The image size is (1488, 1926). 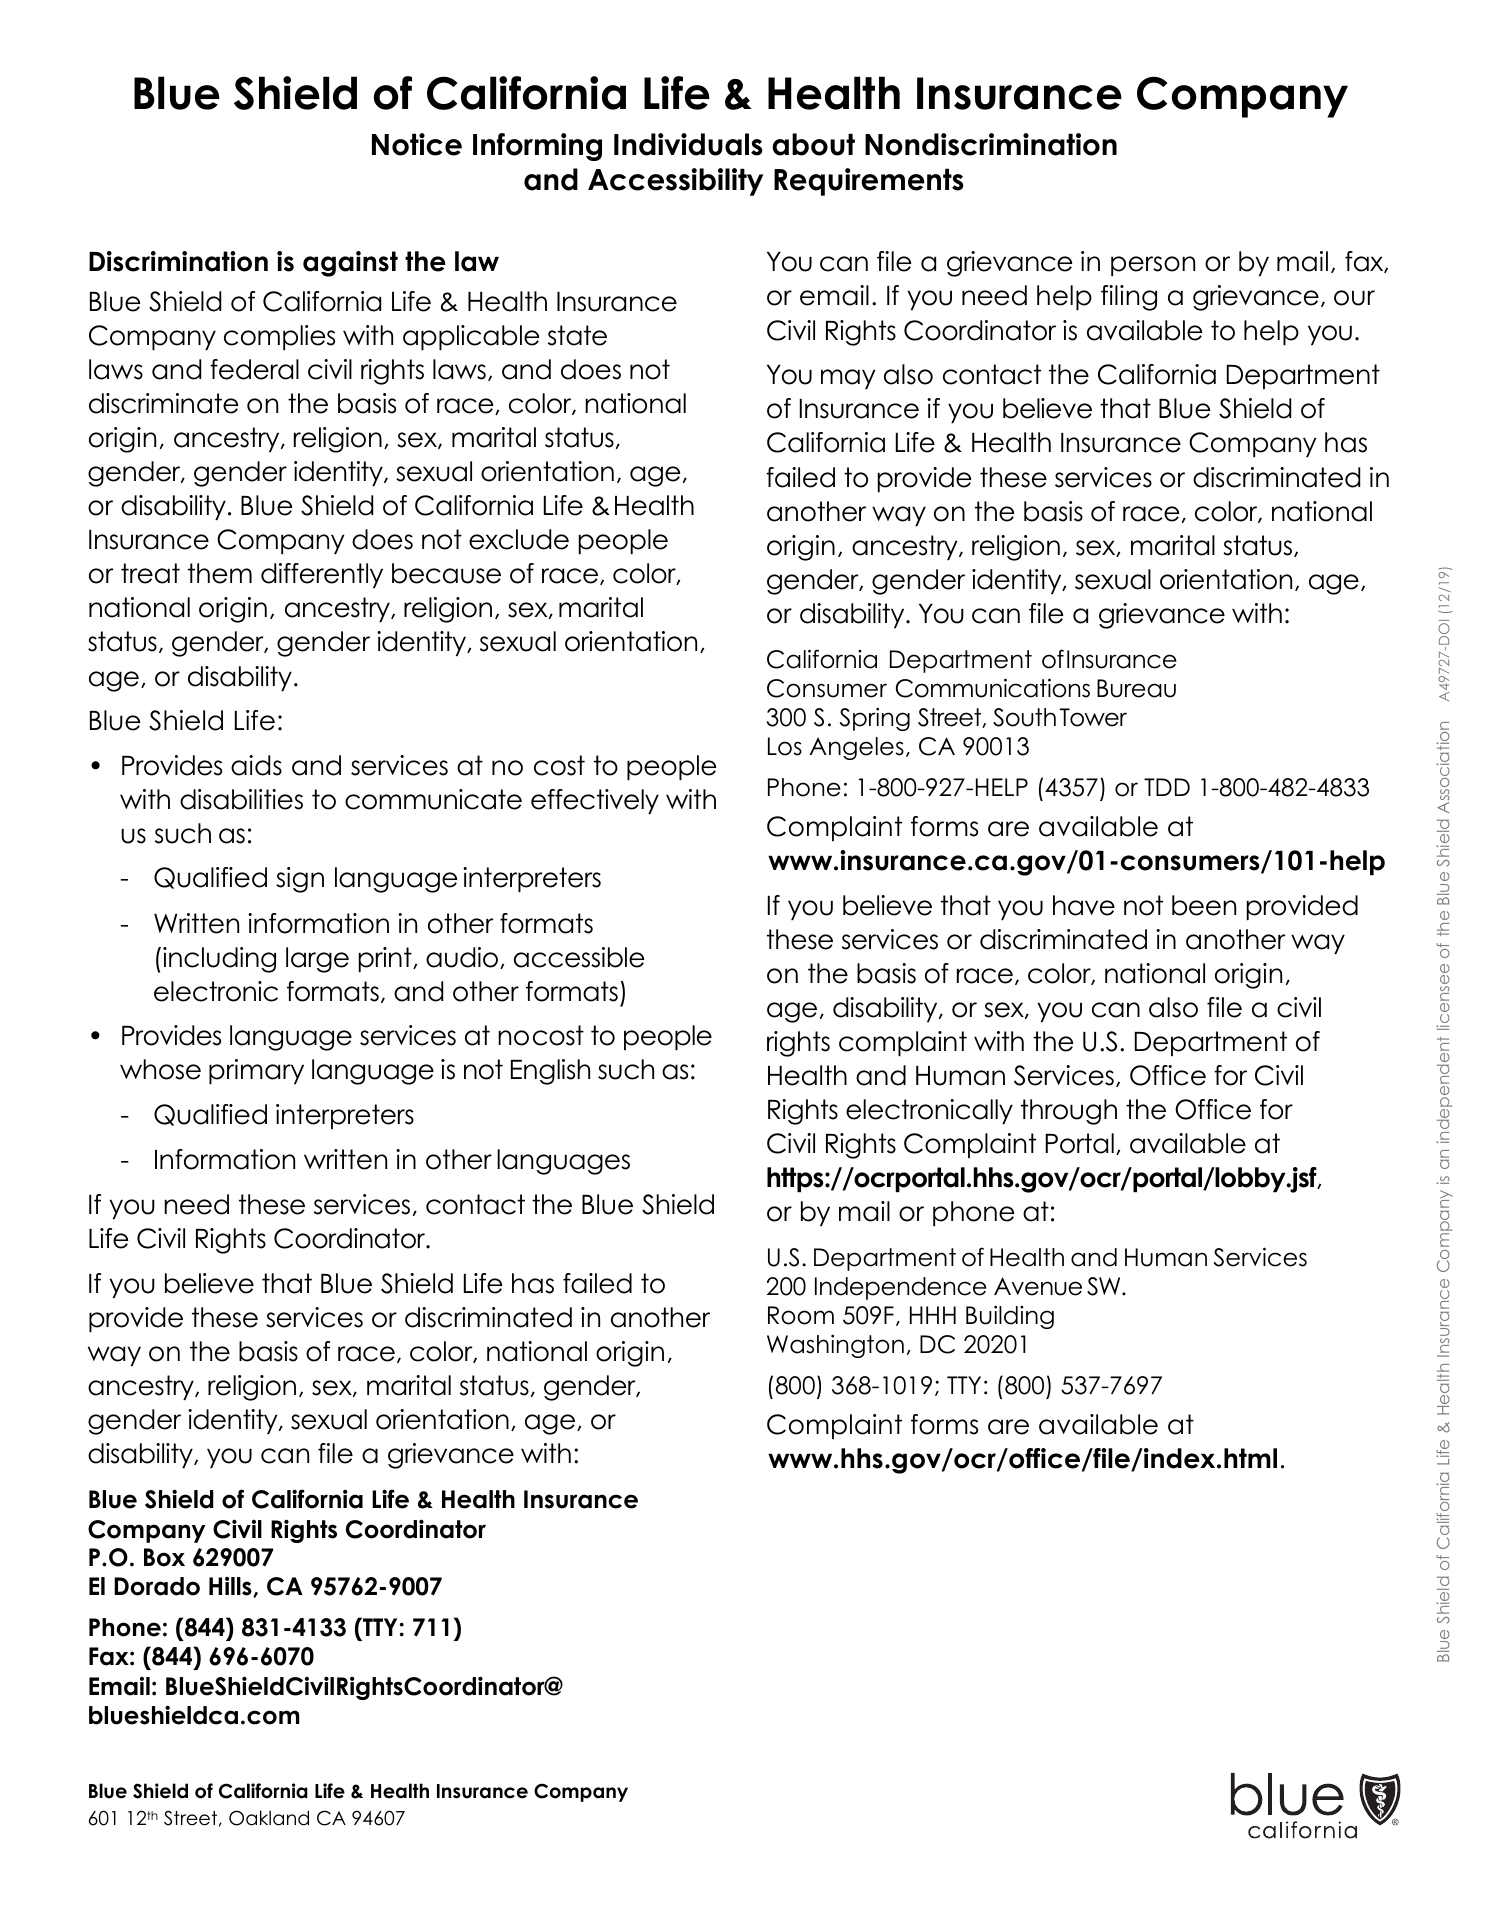 I want to click on Room, so click(x=801, y=1315).
